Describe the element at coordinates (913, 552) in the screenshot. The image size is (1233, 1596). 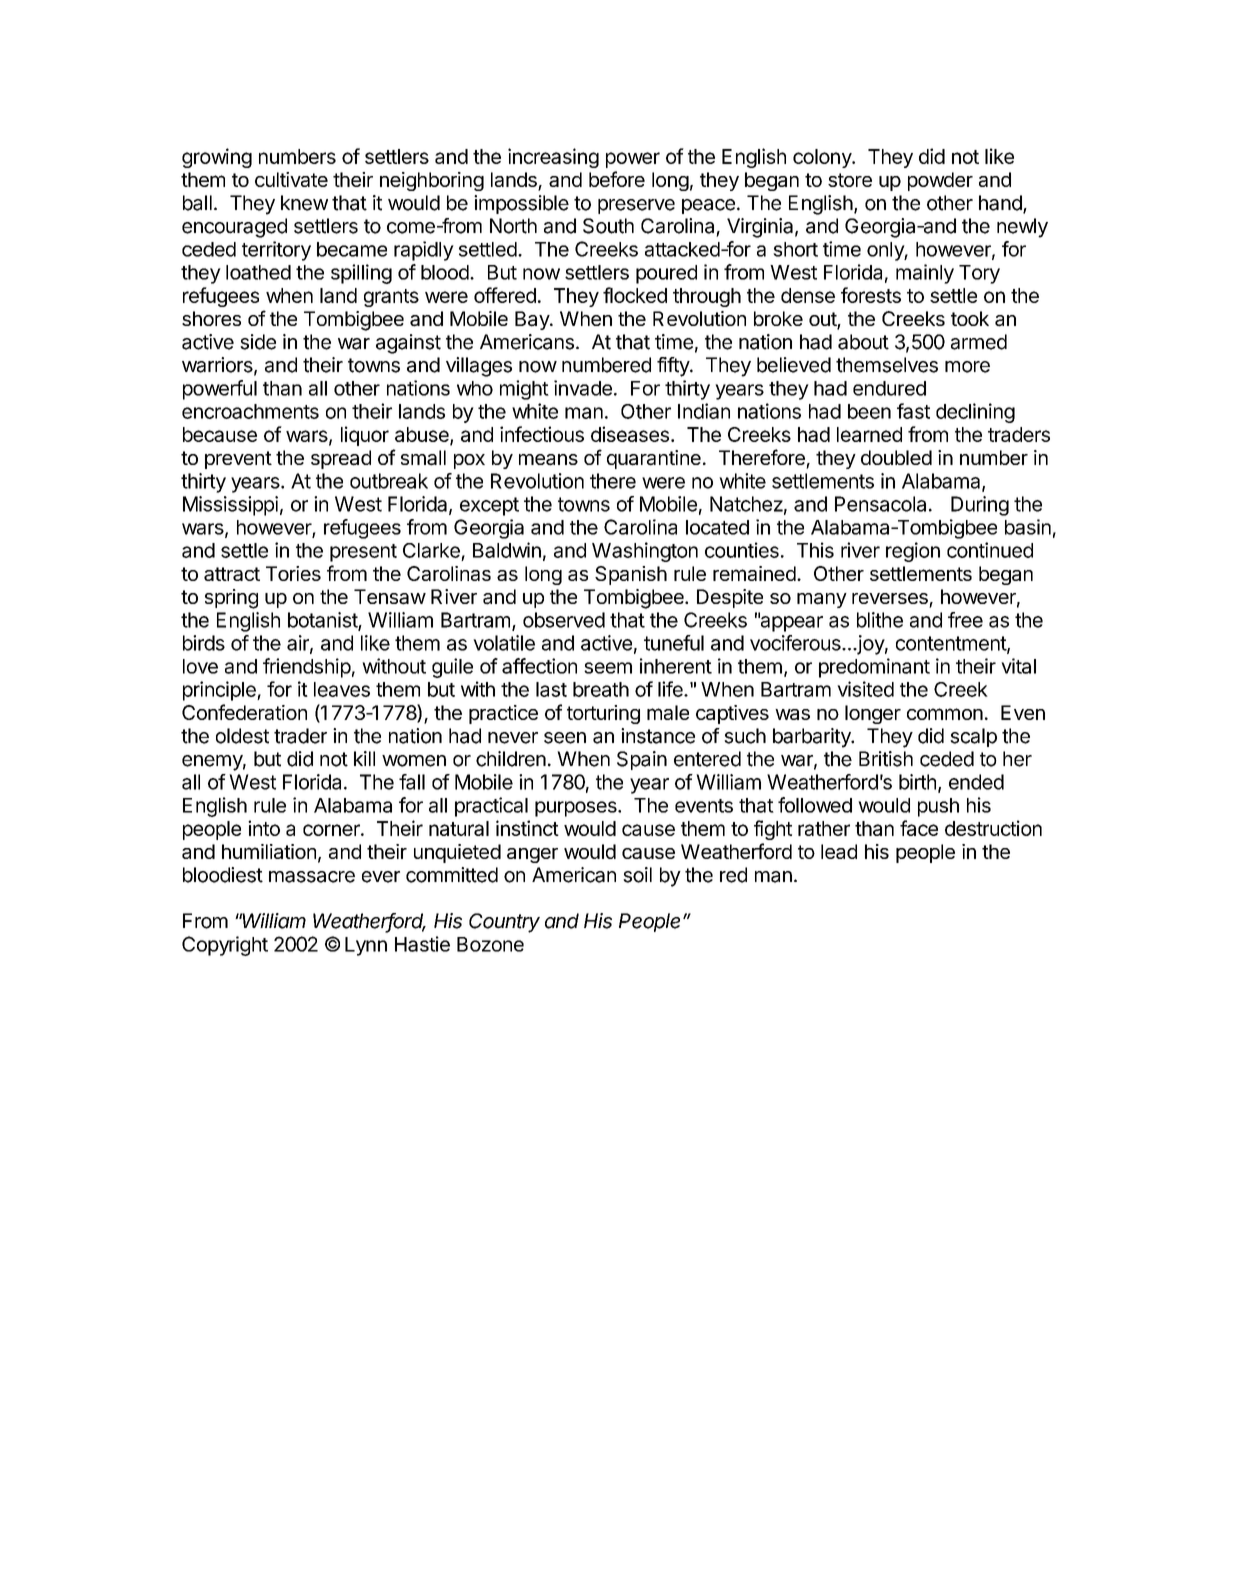
I see `region` at that location.
